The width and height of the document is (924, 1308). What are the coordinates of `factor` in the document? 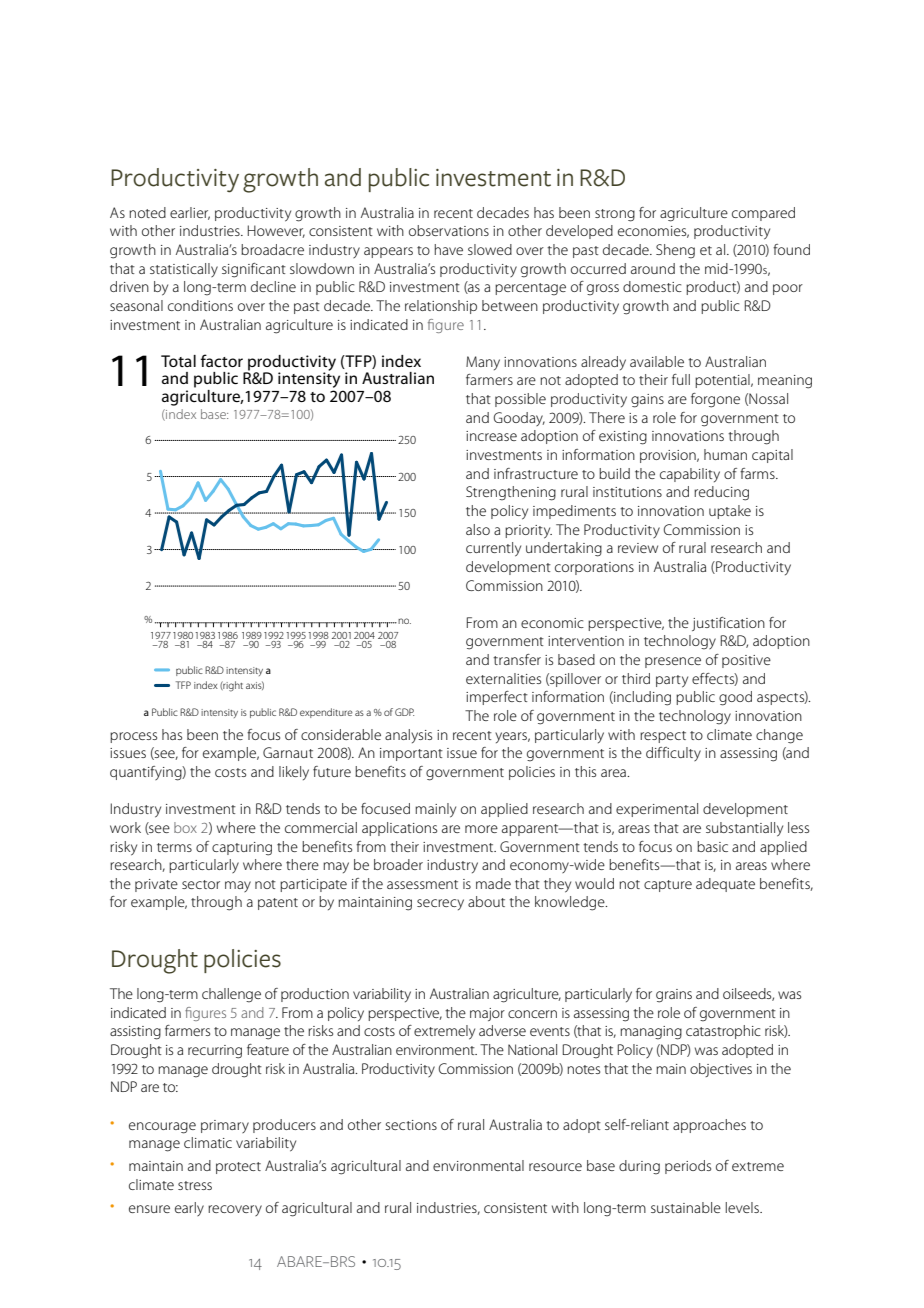 It's located at (222, 360).
